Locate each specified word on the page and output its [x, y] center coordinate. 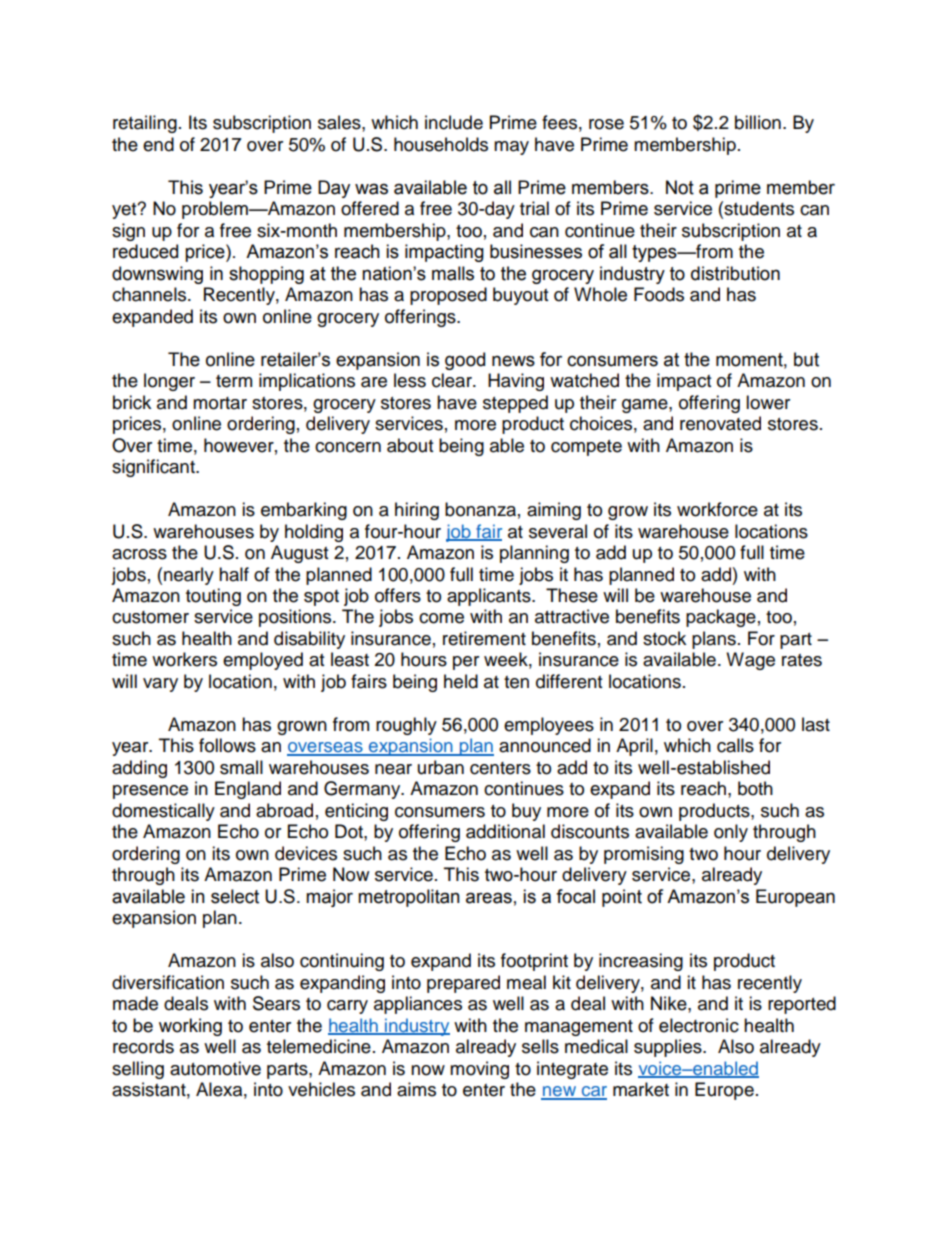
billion [758, 122]
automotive [215, 1068]
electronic [699, 1025]
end [158, 144]
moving [479, 1070]
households [441, 144]
